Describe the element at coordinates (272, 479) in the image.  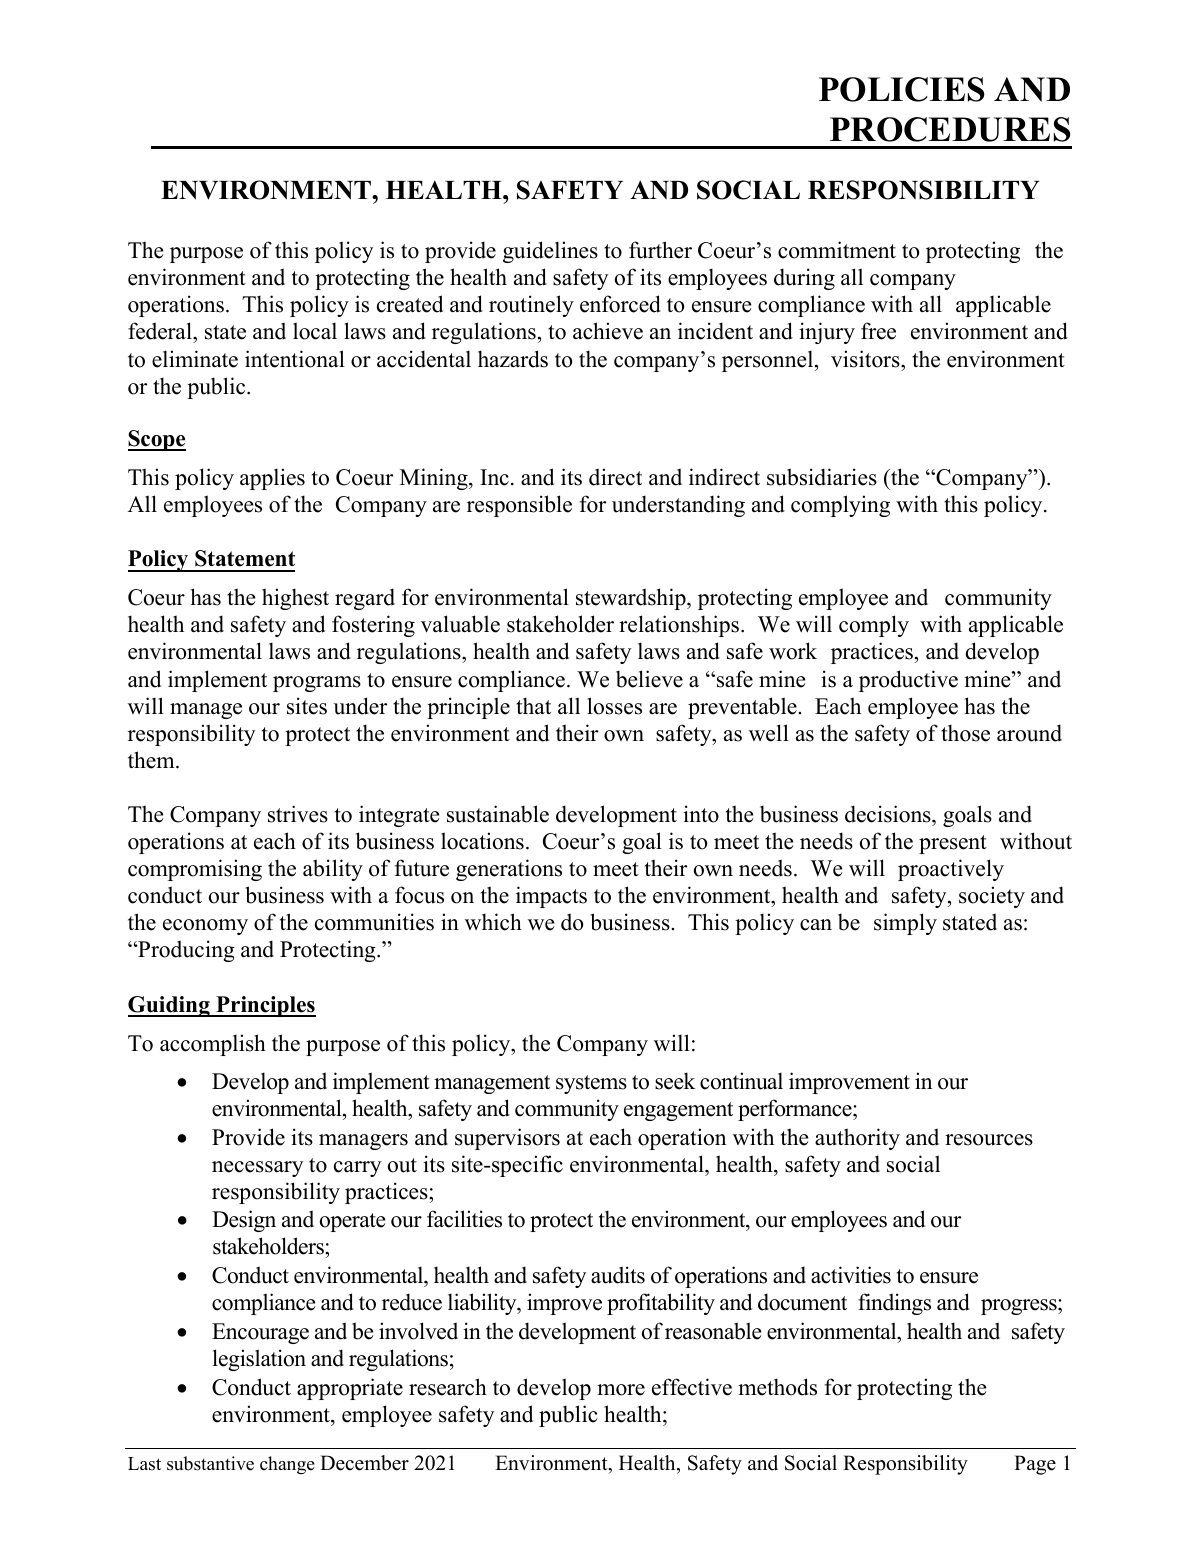
I see `applies` at that location.
